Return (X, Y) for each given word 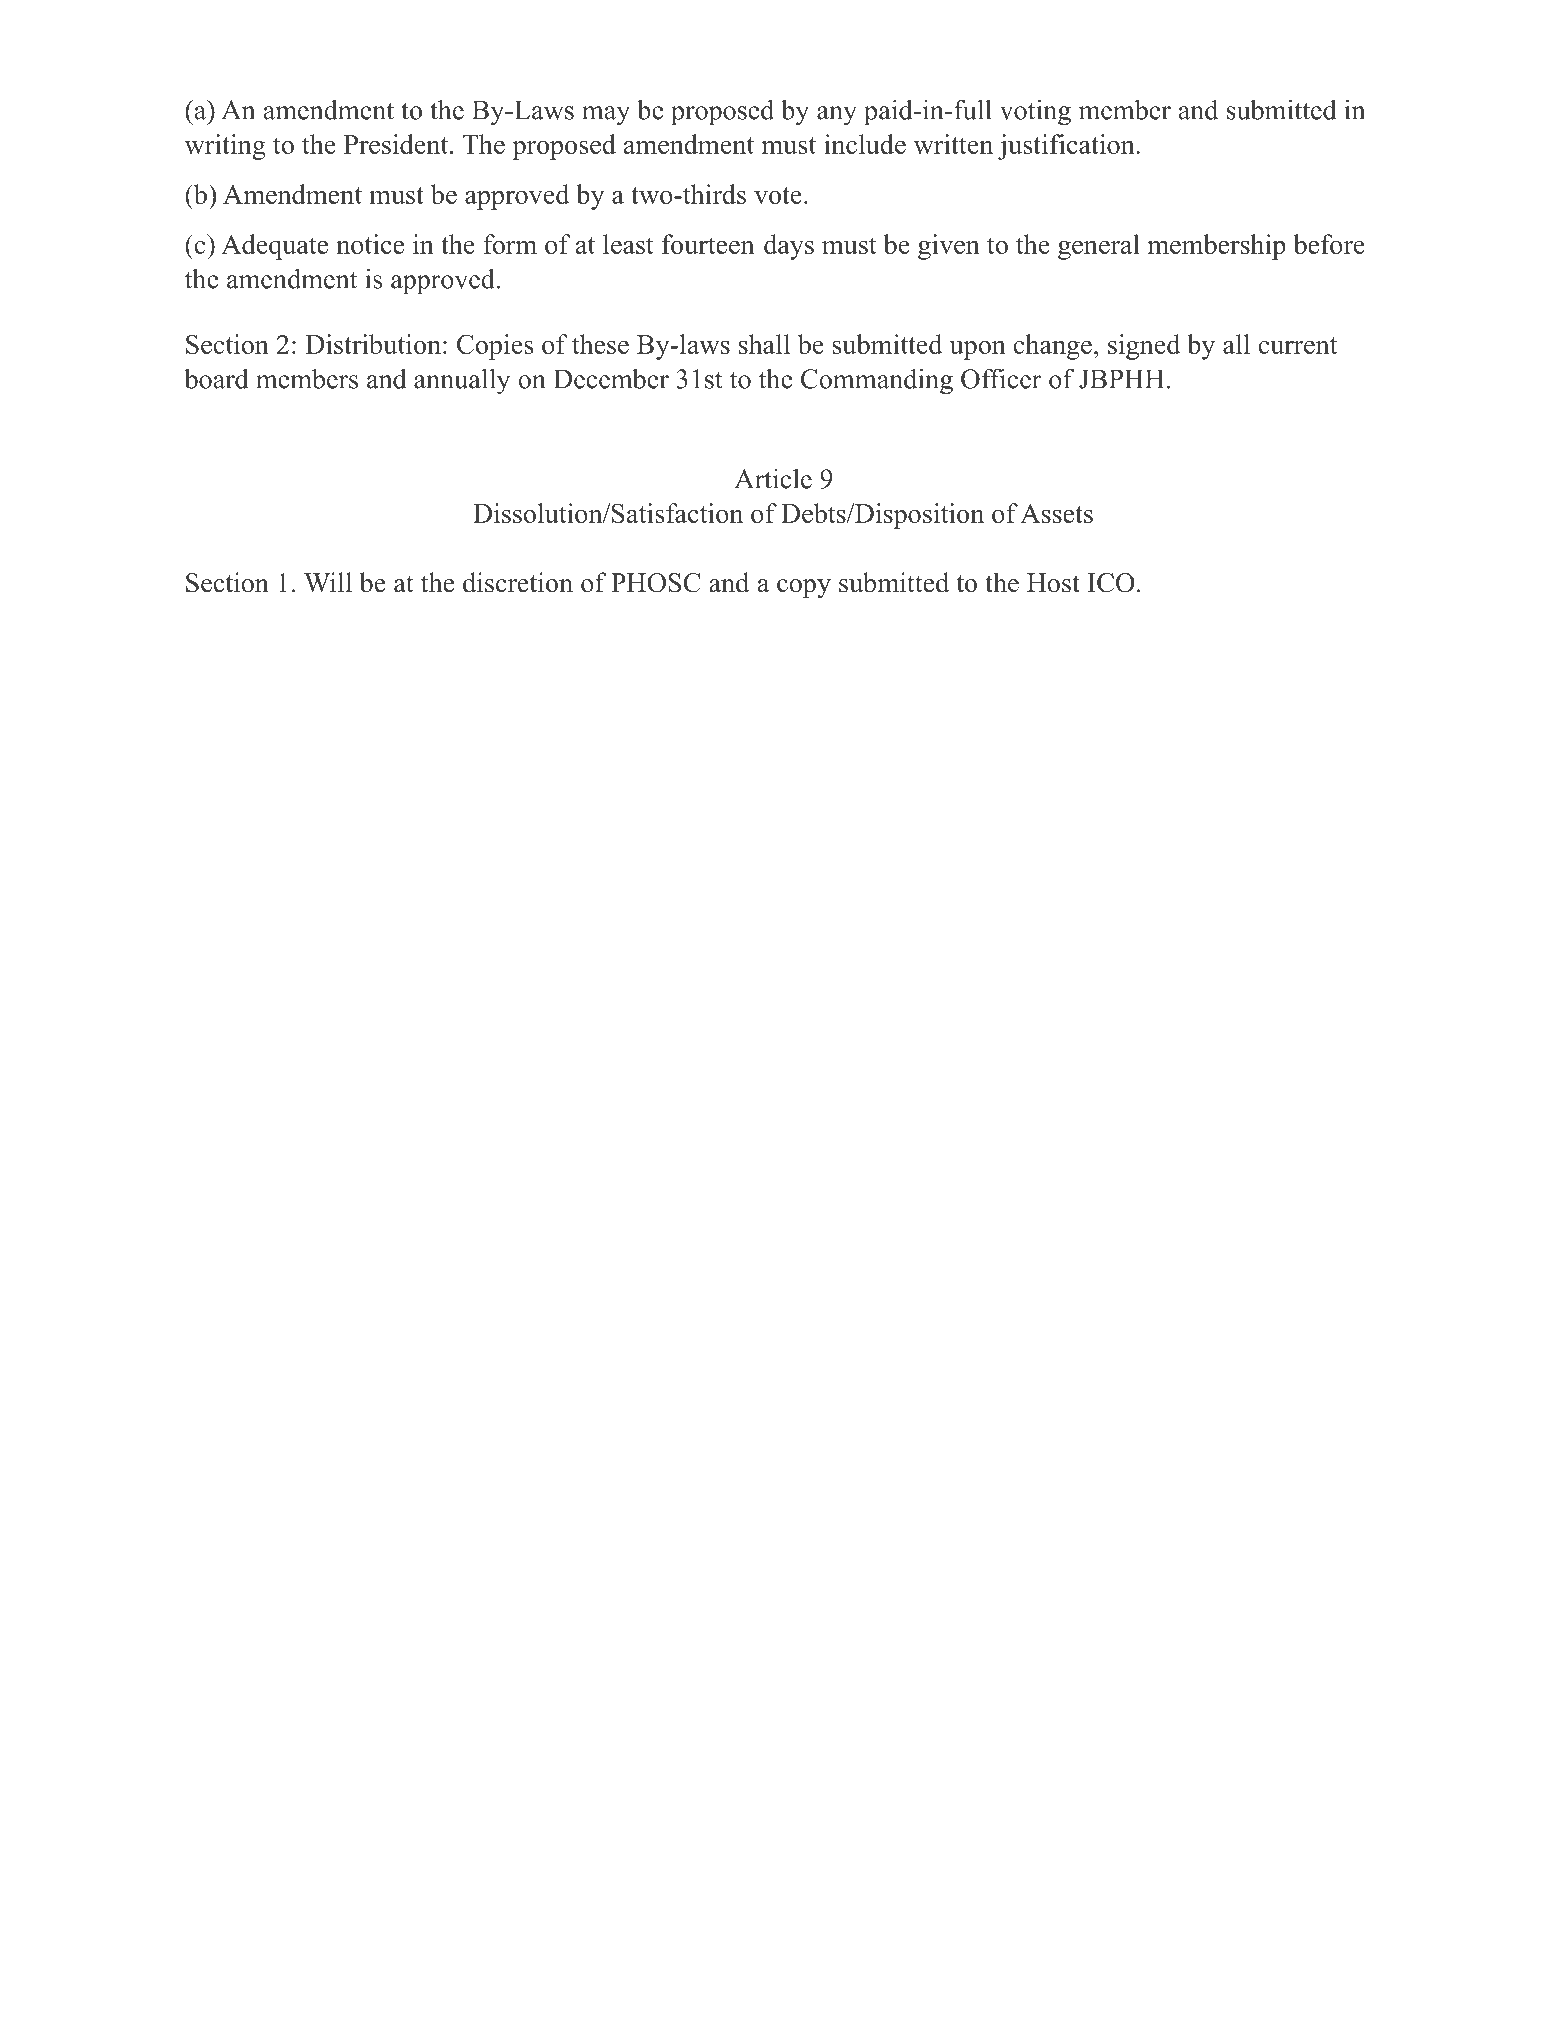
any (837, 116)
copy (804, 588)
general (1099, 247)
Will (328, 582)
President (397, 144)
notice (370, 244)
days (789, 247)
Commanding (877, 381)
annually (462, 381)
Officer (1001, 378)
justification (1066, 147)
